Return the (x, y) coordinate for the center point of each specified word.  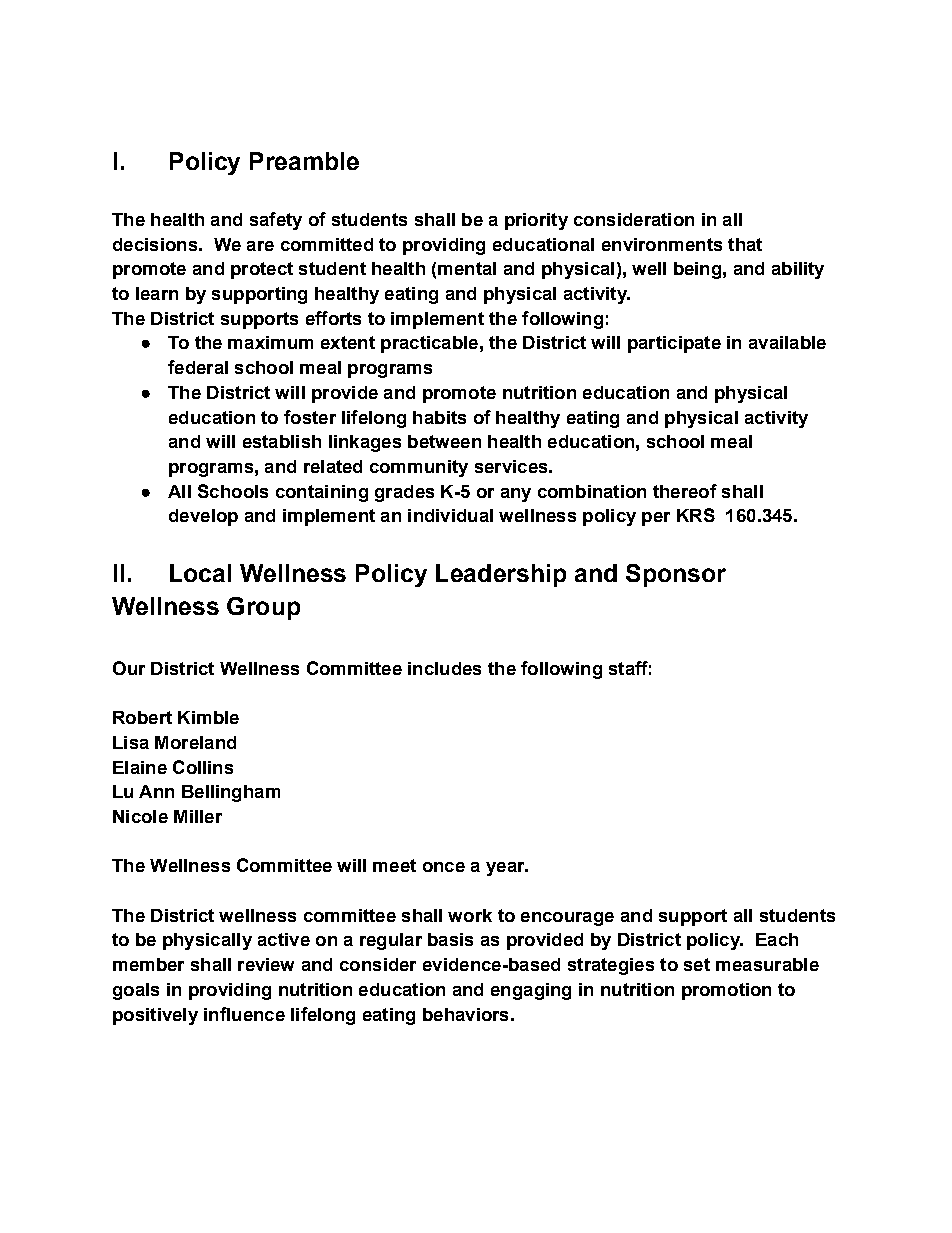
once (444, 867)
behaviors (465, 1014)
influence (244, 1014)
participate (674, 344)
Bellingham (231, 793)
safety (276, 221)
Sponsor (676, 575)
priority (536, 221)
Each (777, 939)
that (745, 244)
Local (200, 573)
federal (198, 367)
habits (439, 417)
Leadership (501, 575)
